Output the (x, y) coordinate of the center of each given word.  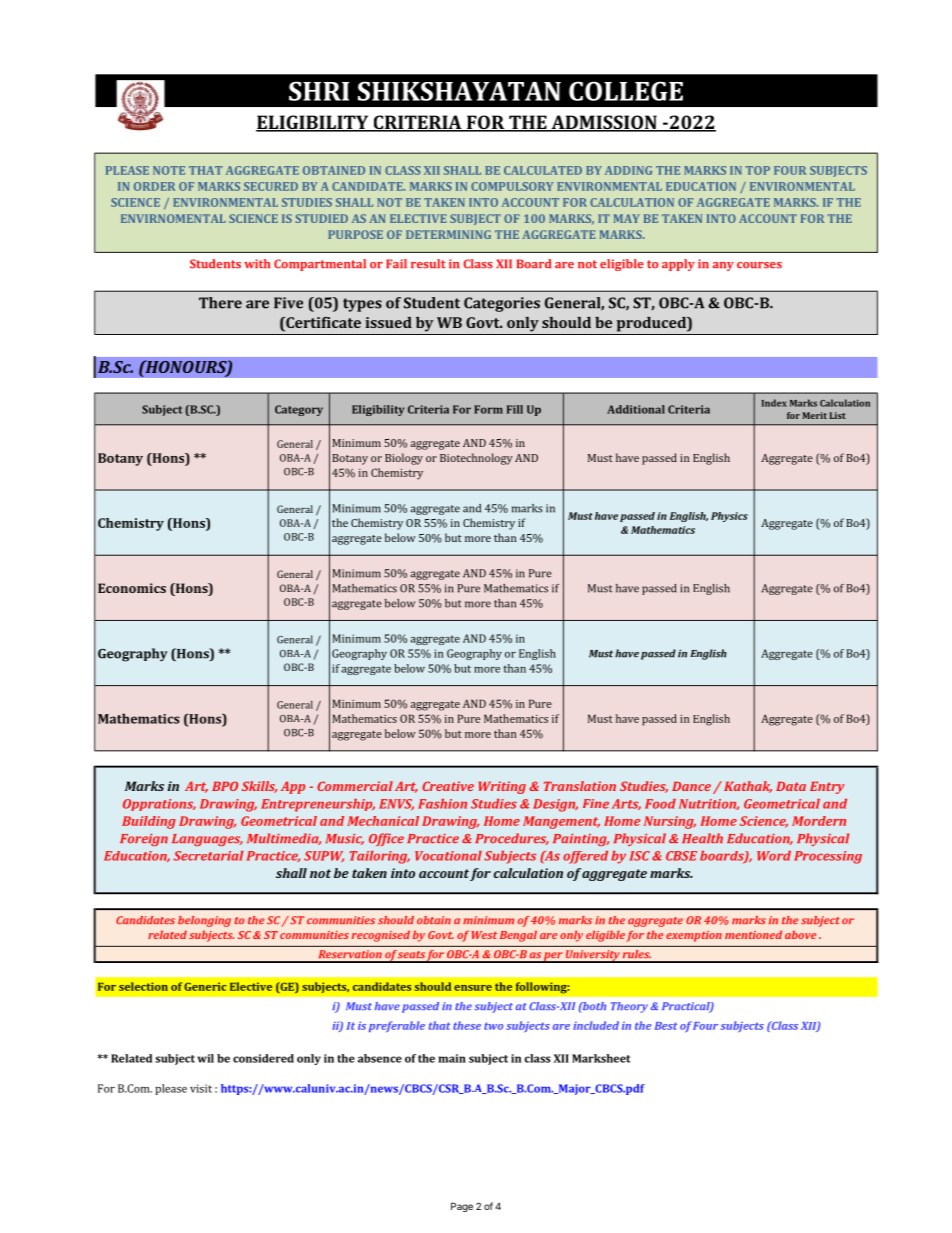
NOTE (169, 170)
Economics (132, 588)
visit (201, 1088)
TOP (758, 170)
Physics (729, 517)
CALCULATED (543, 170)
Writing (502, 787)
